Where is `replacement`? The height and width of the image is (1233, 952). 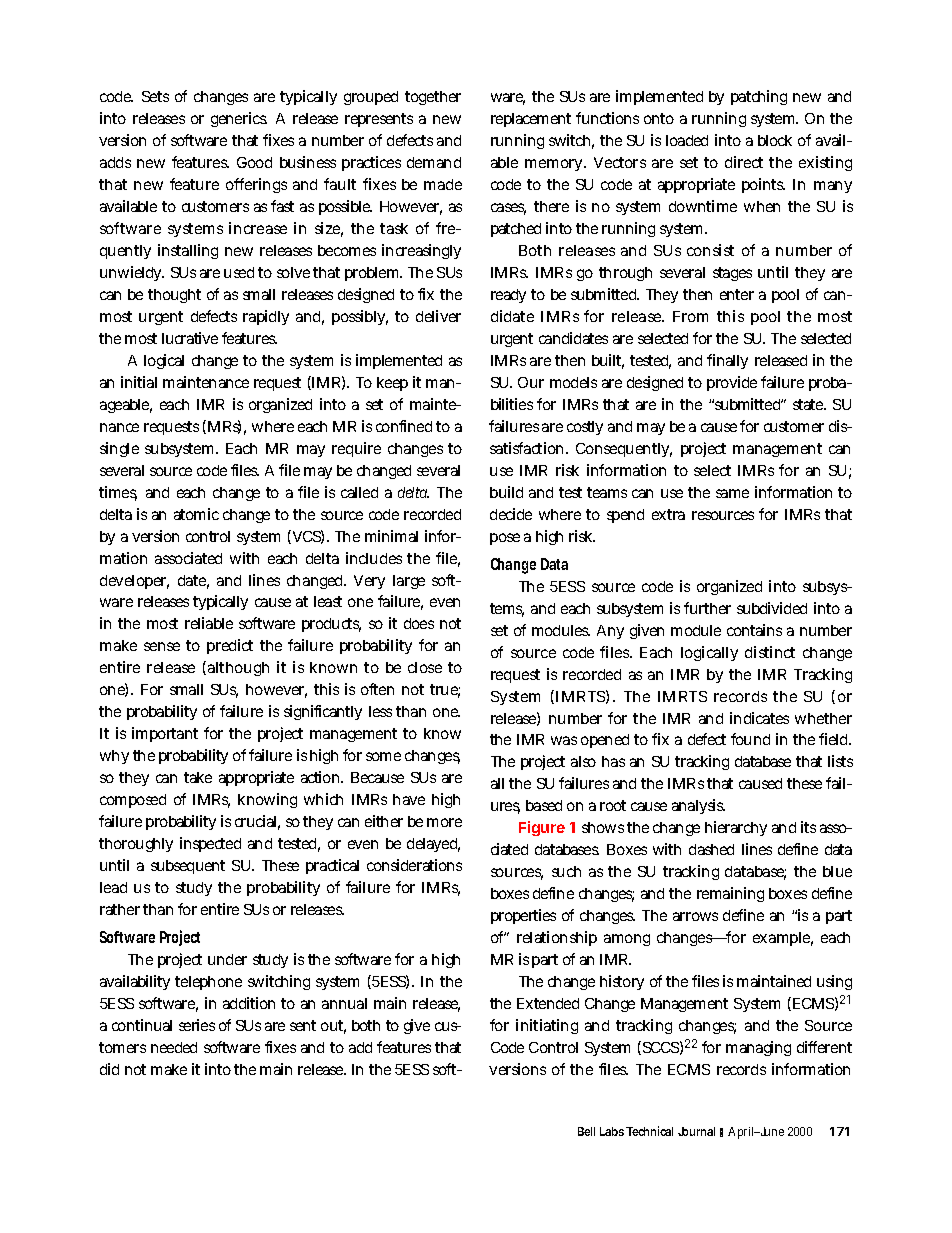 replacement is located at coordinates (531, 120).
